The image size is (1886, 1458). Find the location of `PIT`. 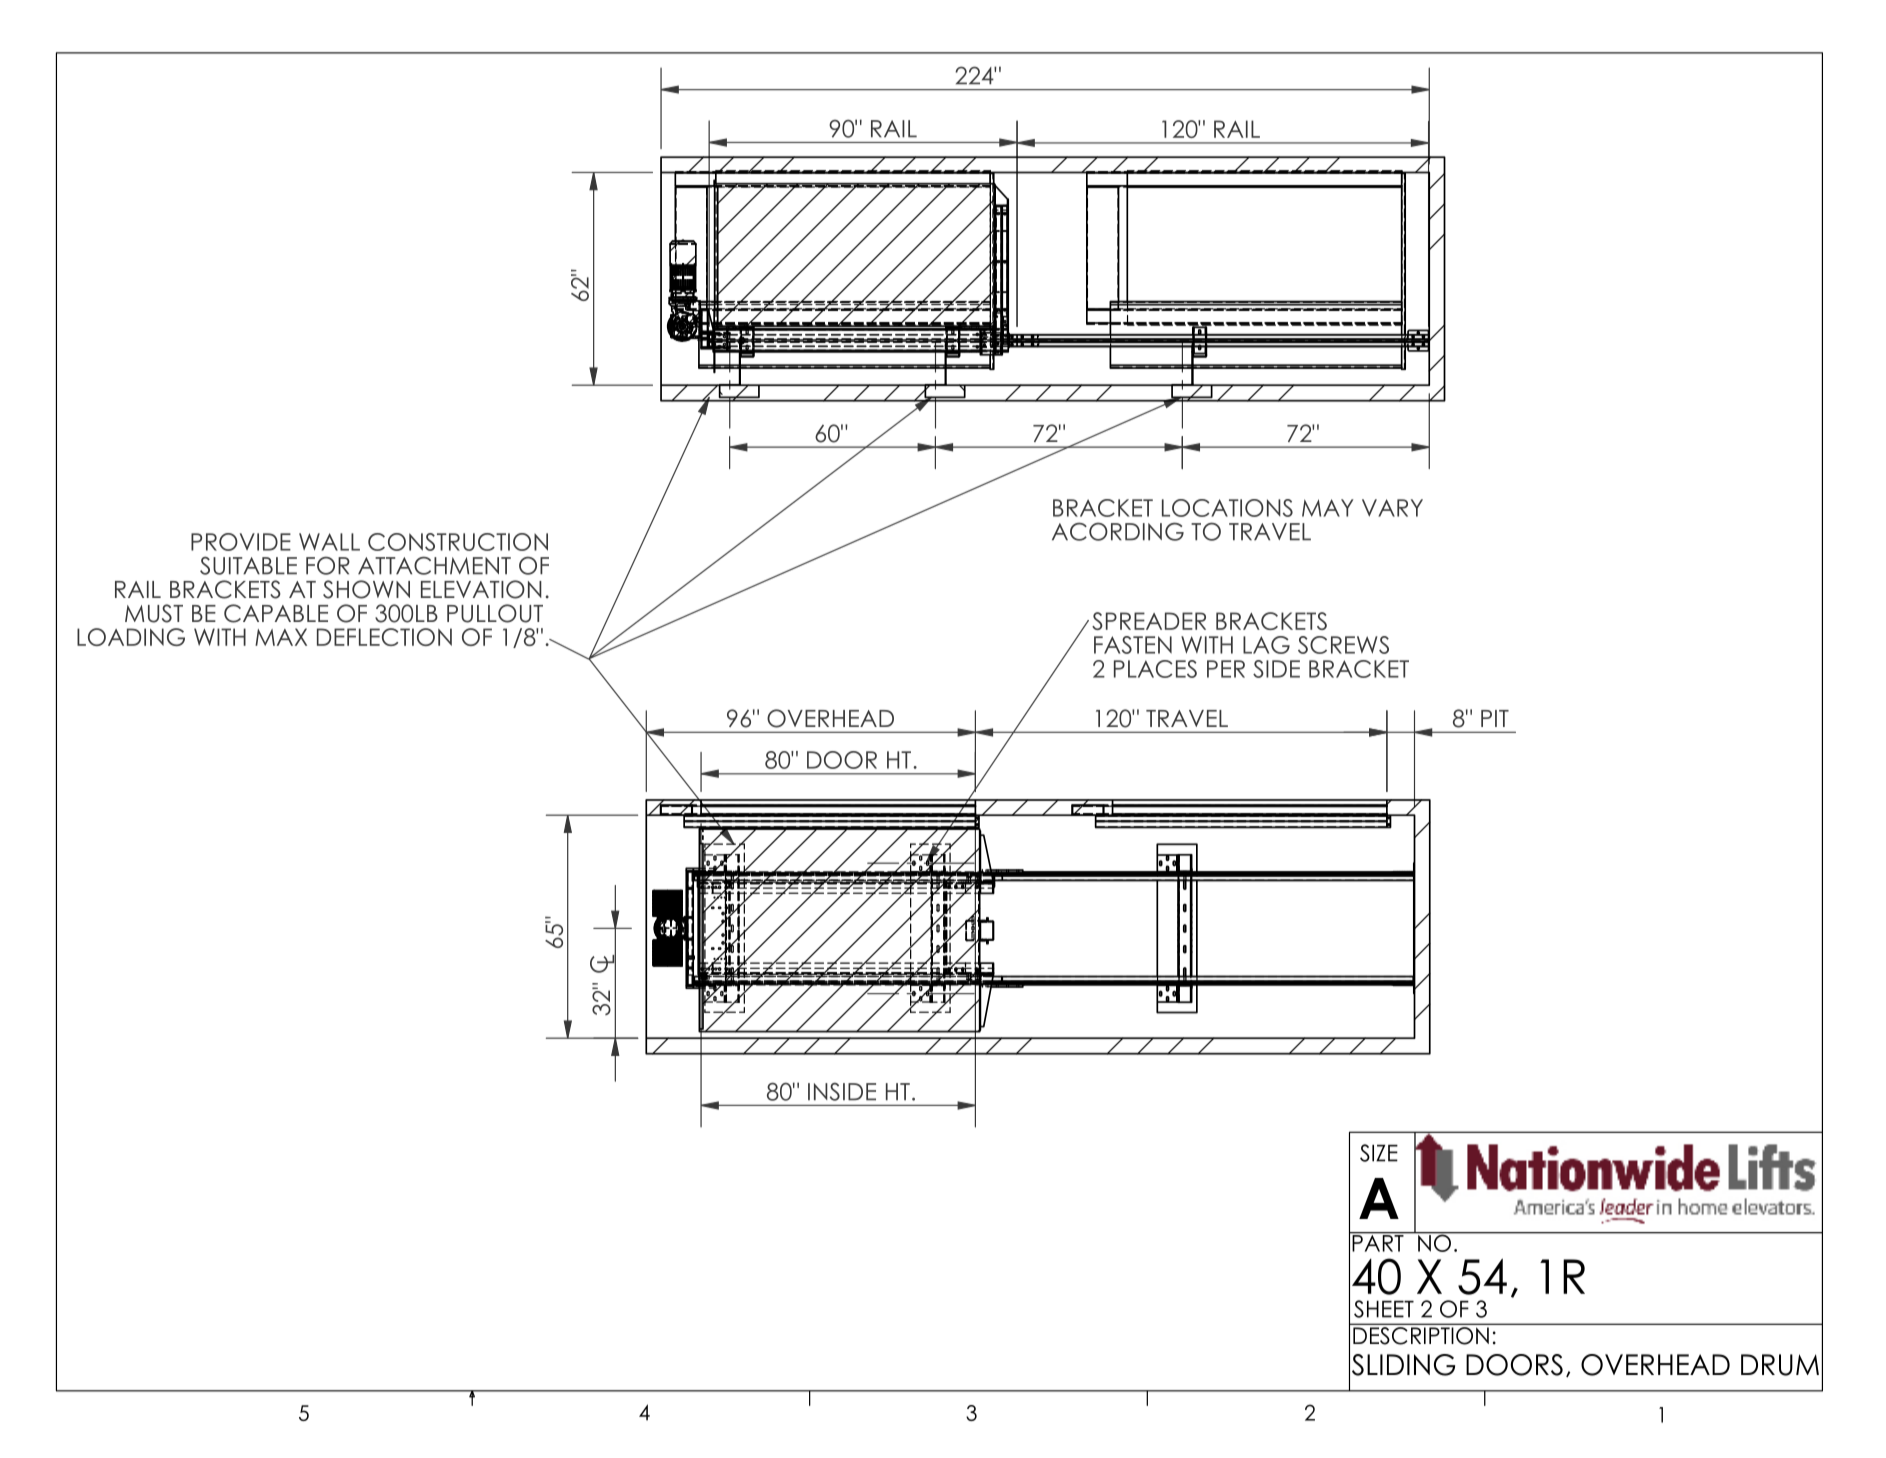

PIT is located at coordinates (1495, 718).
